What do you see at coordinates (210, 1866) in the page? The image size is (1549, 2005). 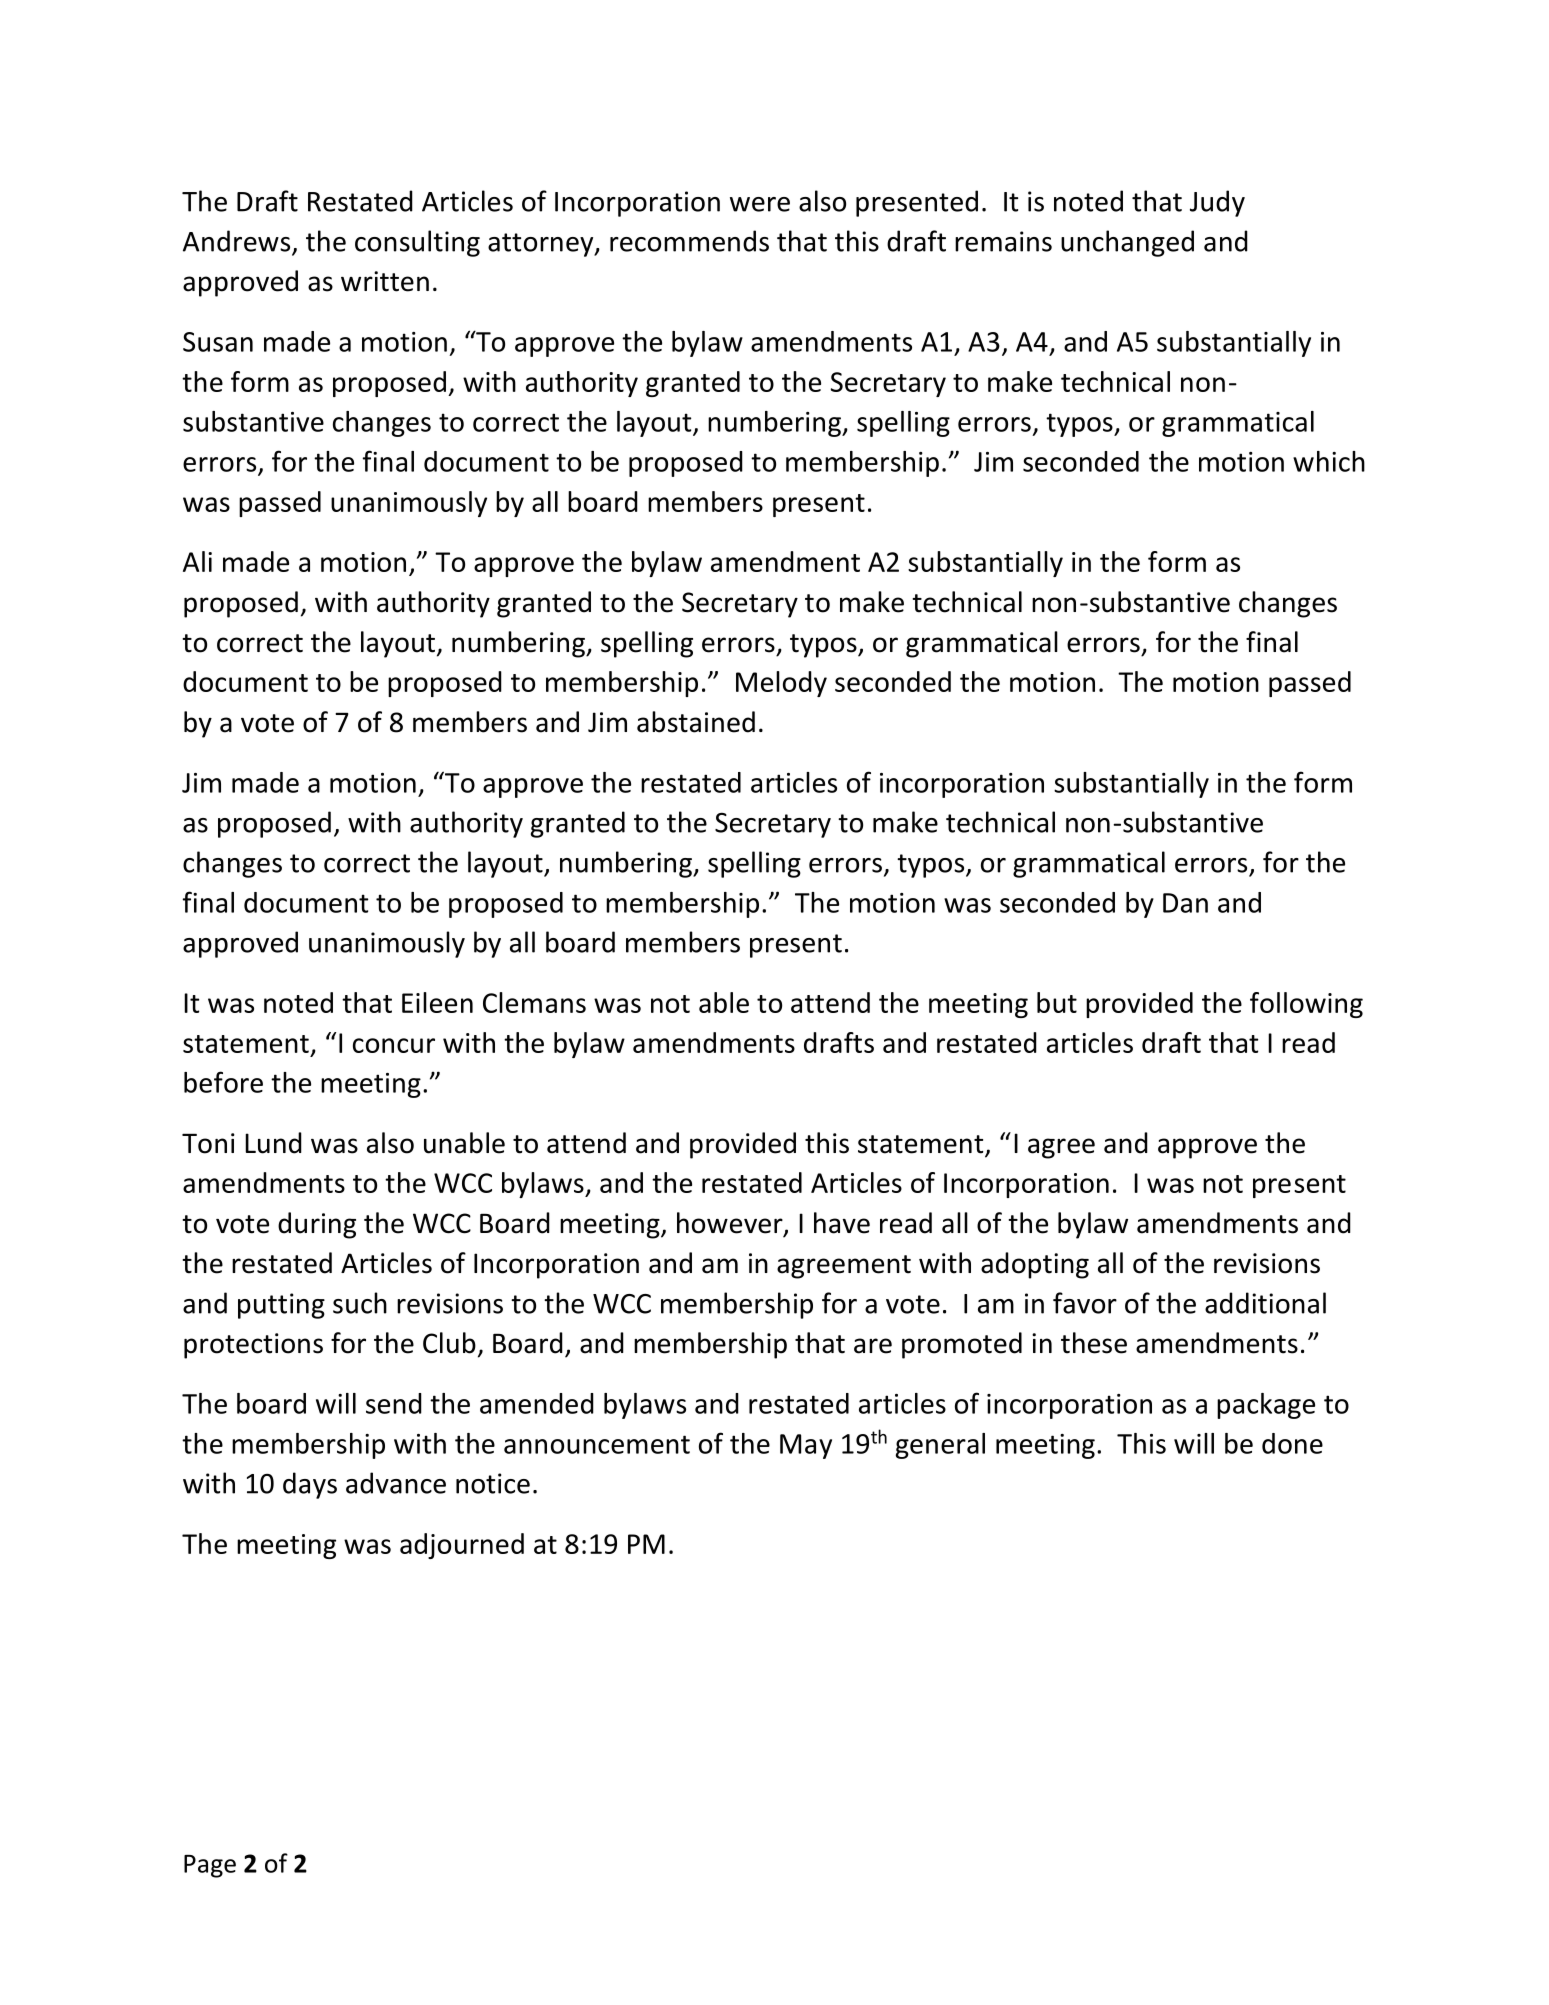 I see `Page` at bounding box center [210, 1866].
